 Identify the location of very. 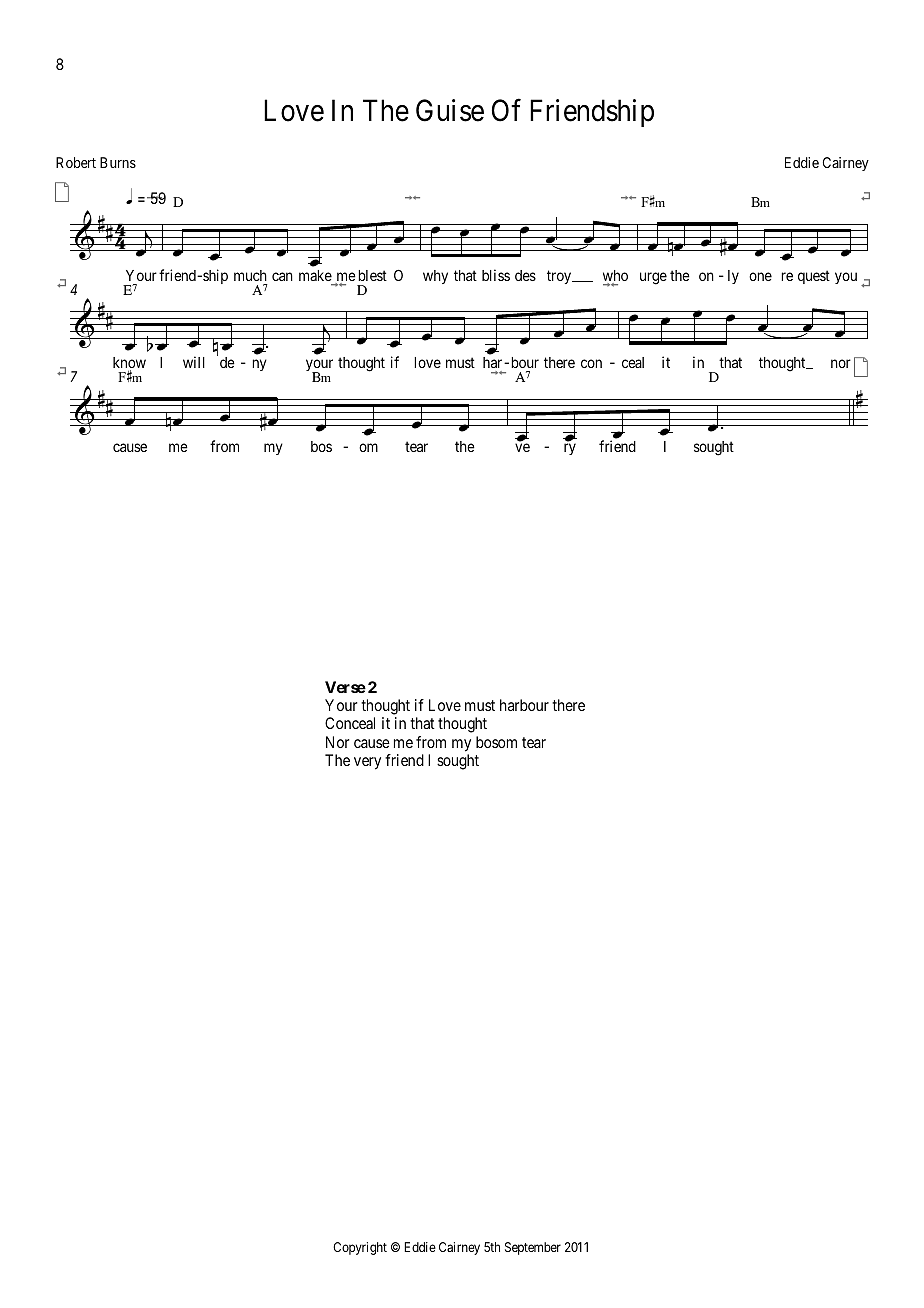
(367, 763).
